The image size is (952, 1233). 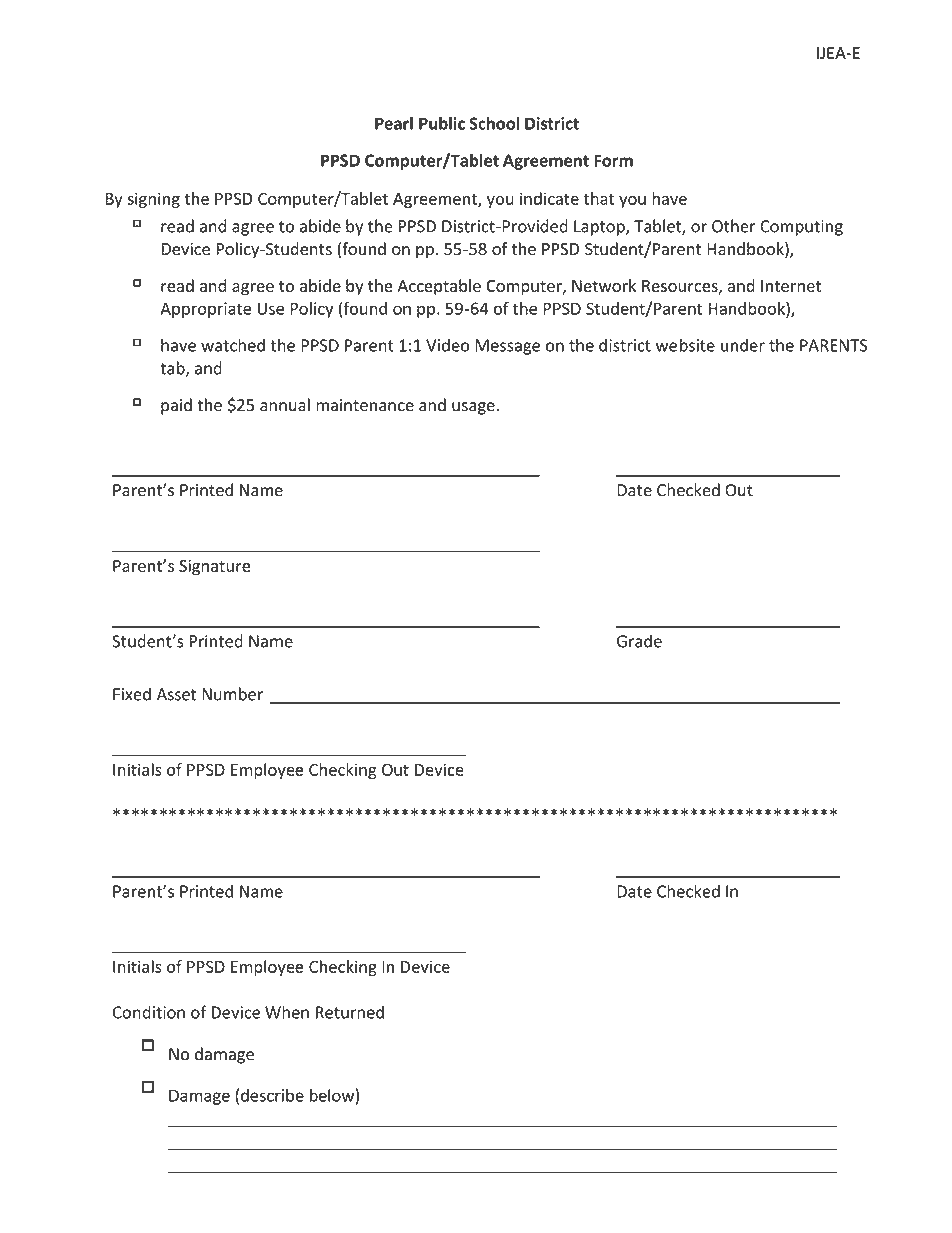 What do you see at coordinates (442, 123) in the image?
I see `Public` at bounding box center [442, 123].
